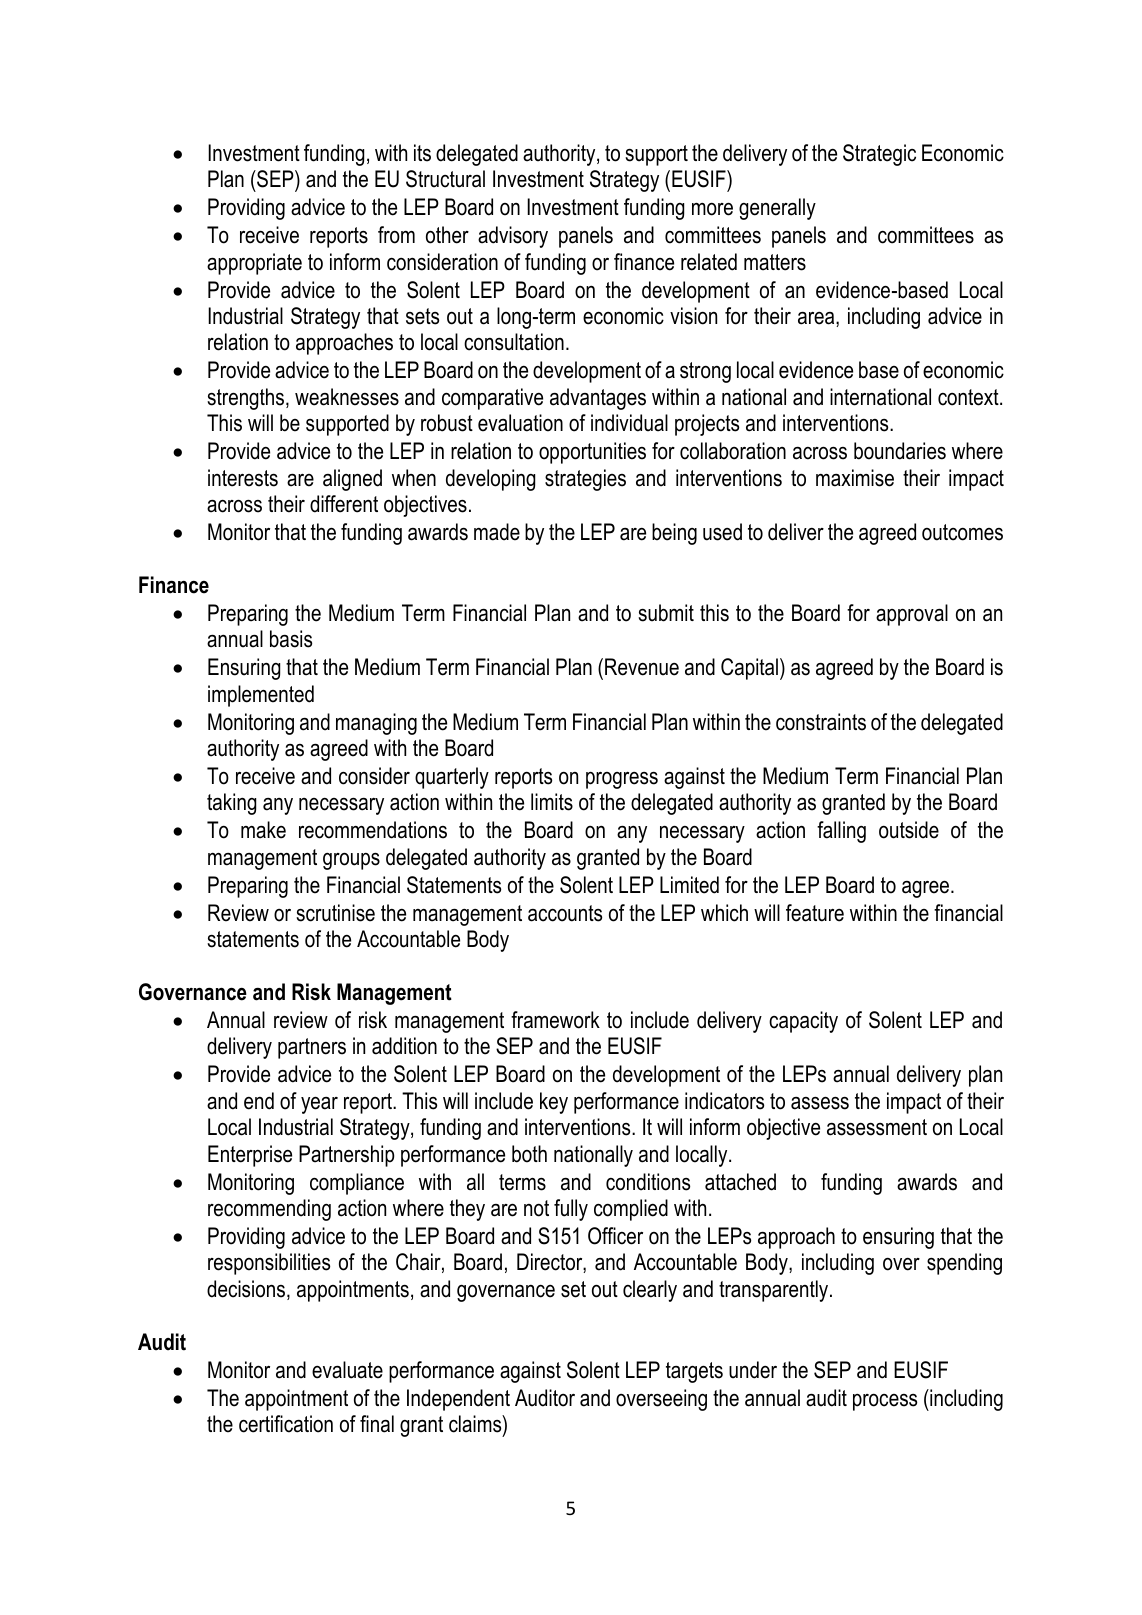 The image size is (1142, 1615). I want to click on boundaries, so click(900, 451).
